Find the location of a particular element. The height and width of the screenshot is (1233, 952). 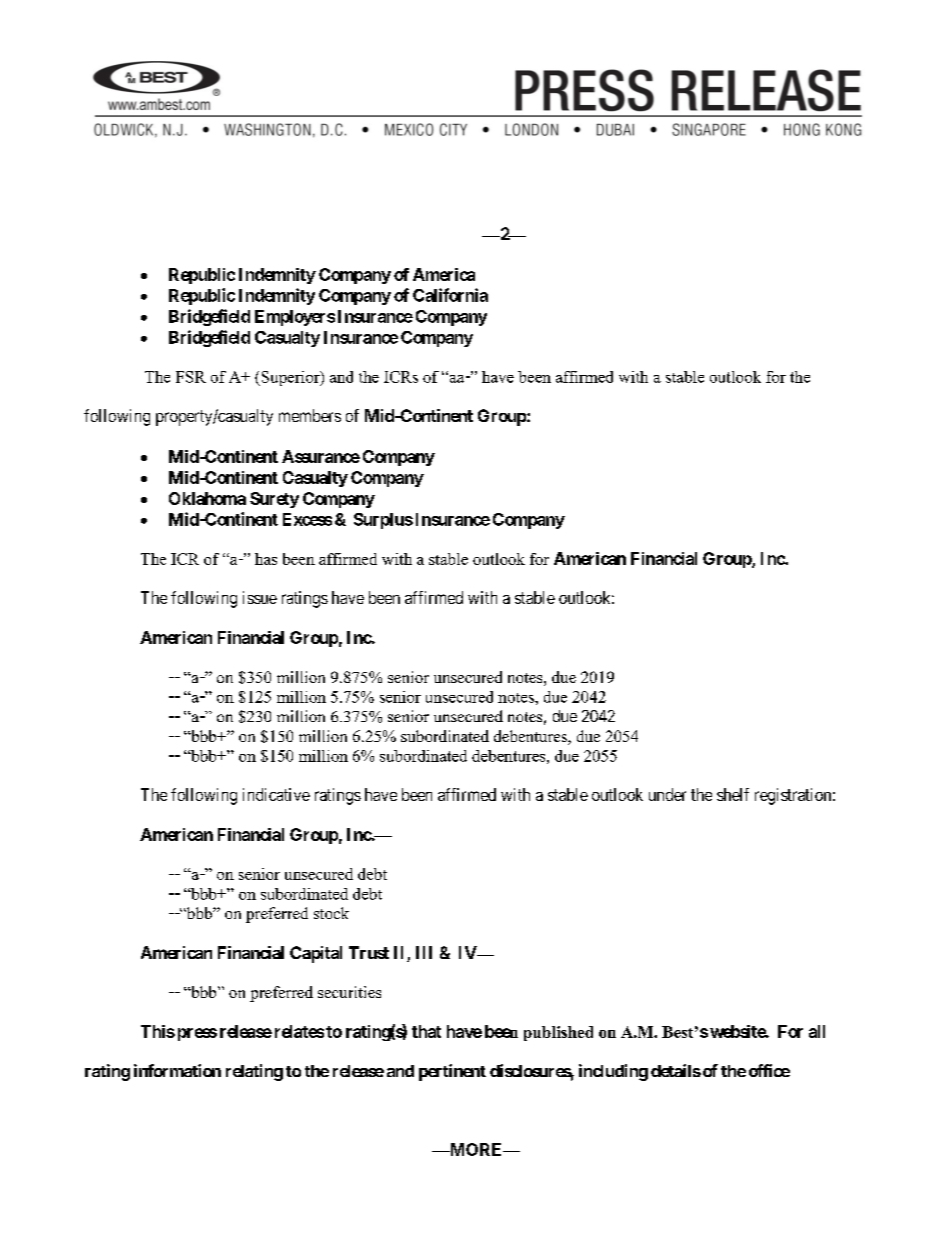

relating is located at coordinates (254, 1072).
